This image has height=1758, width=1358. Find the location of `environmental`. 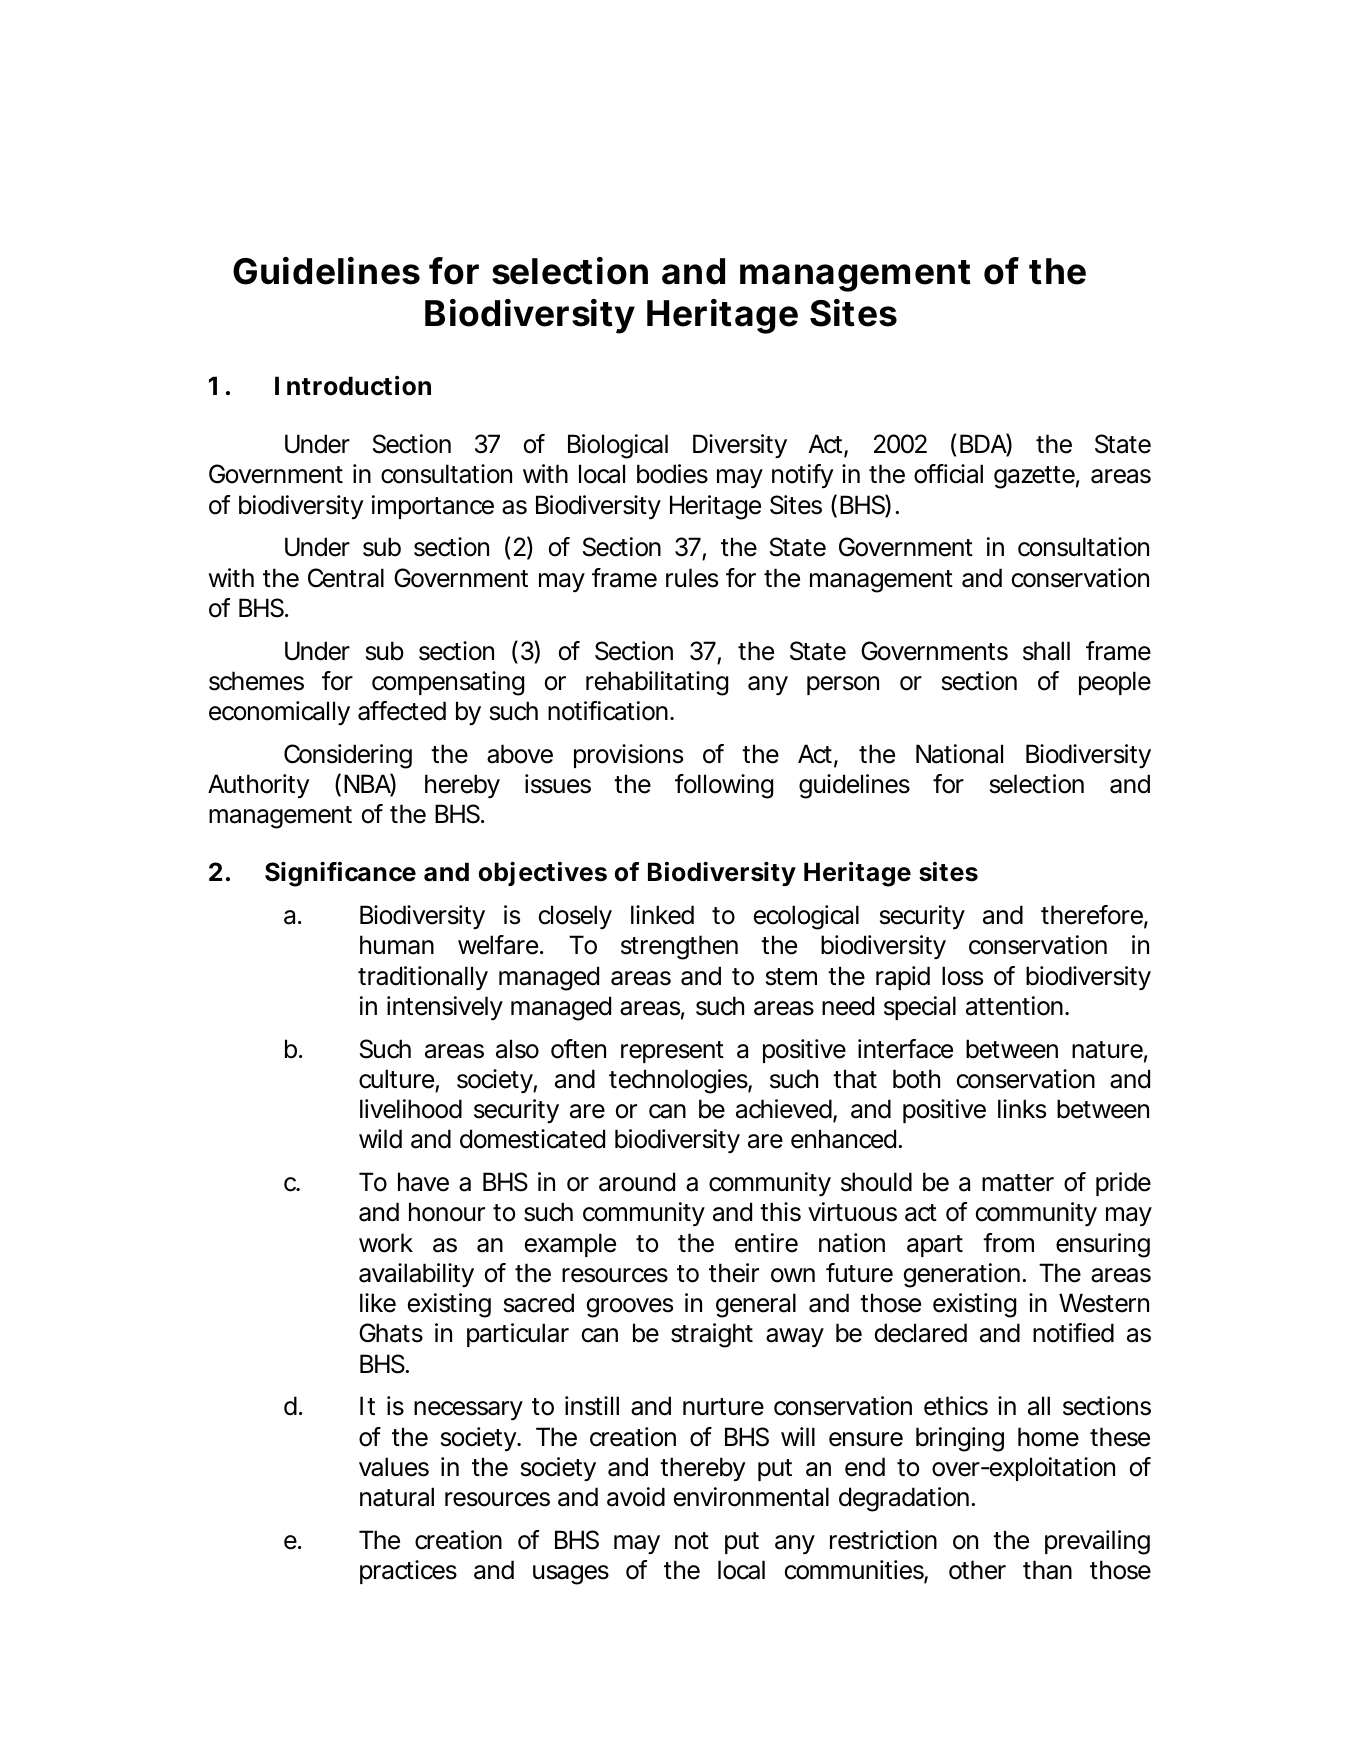

environmental is located at coordinates (751, 1497).
